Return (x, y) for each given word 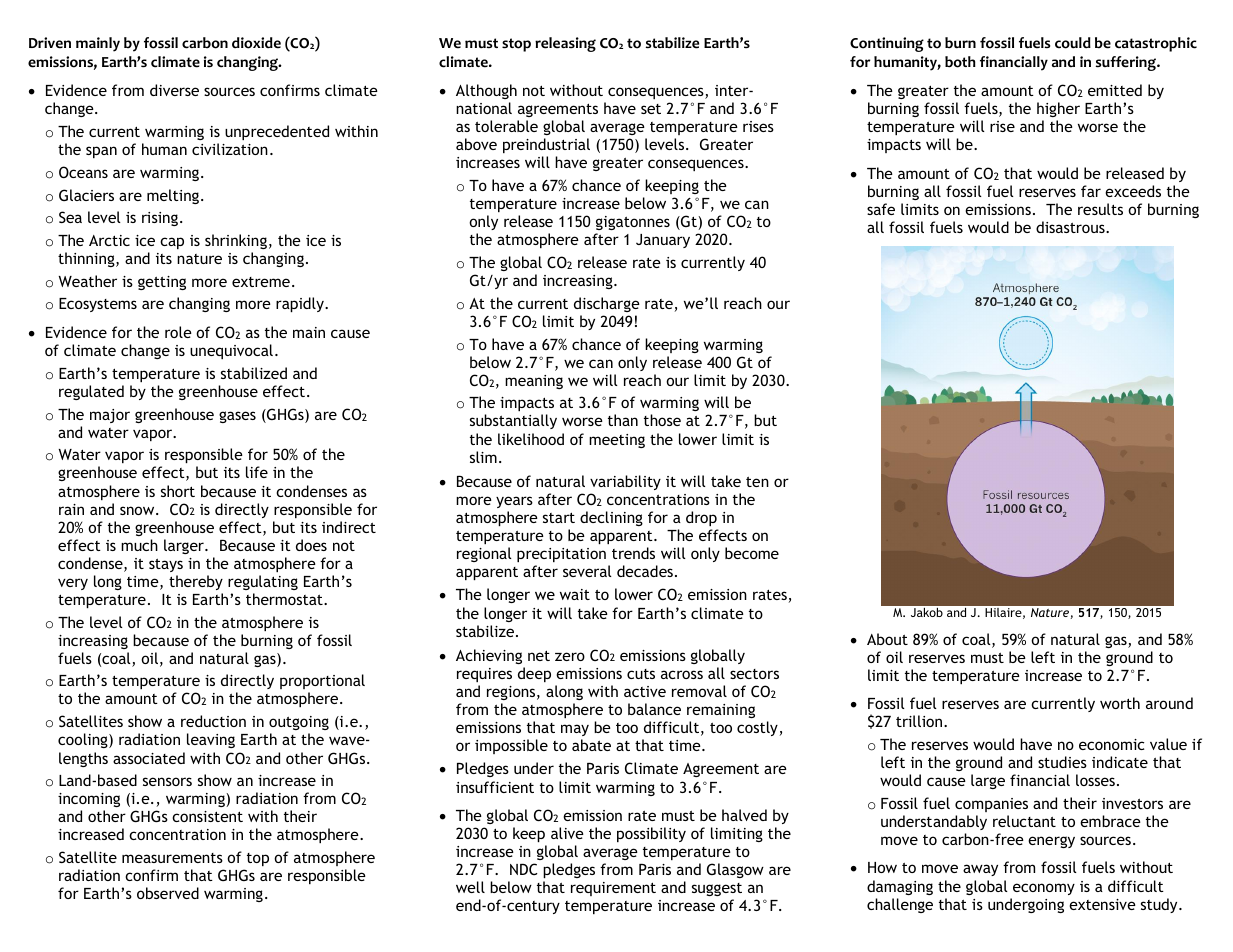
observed (168, 893)
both (960, 62)
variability (625, 482)
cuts (641, 674)
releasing (565, 44)
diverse (174, 90)
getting (162, 283)
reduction (213, 721)
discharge (607, 304)
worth (1120, 703)
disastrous (1071, 227)
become (752, 553)
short (178, 491)
